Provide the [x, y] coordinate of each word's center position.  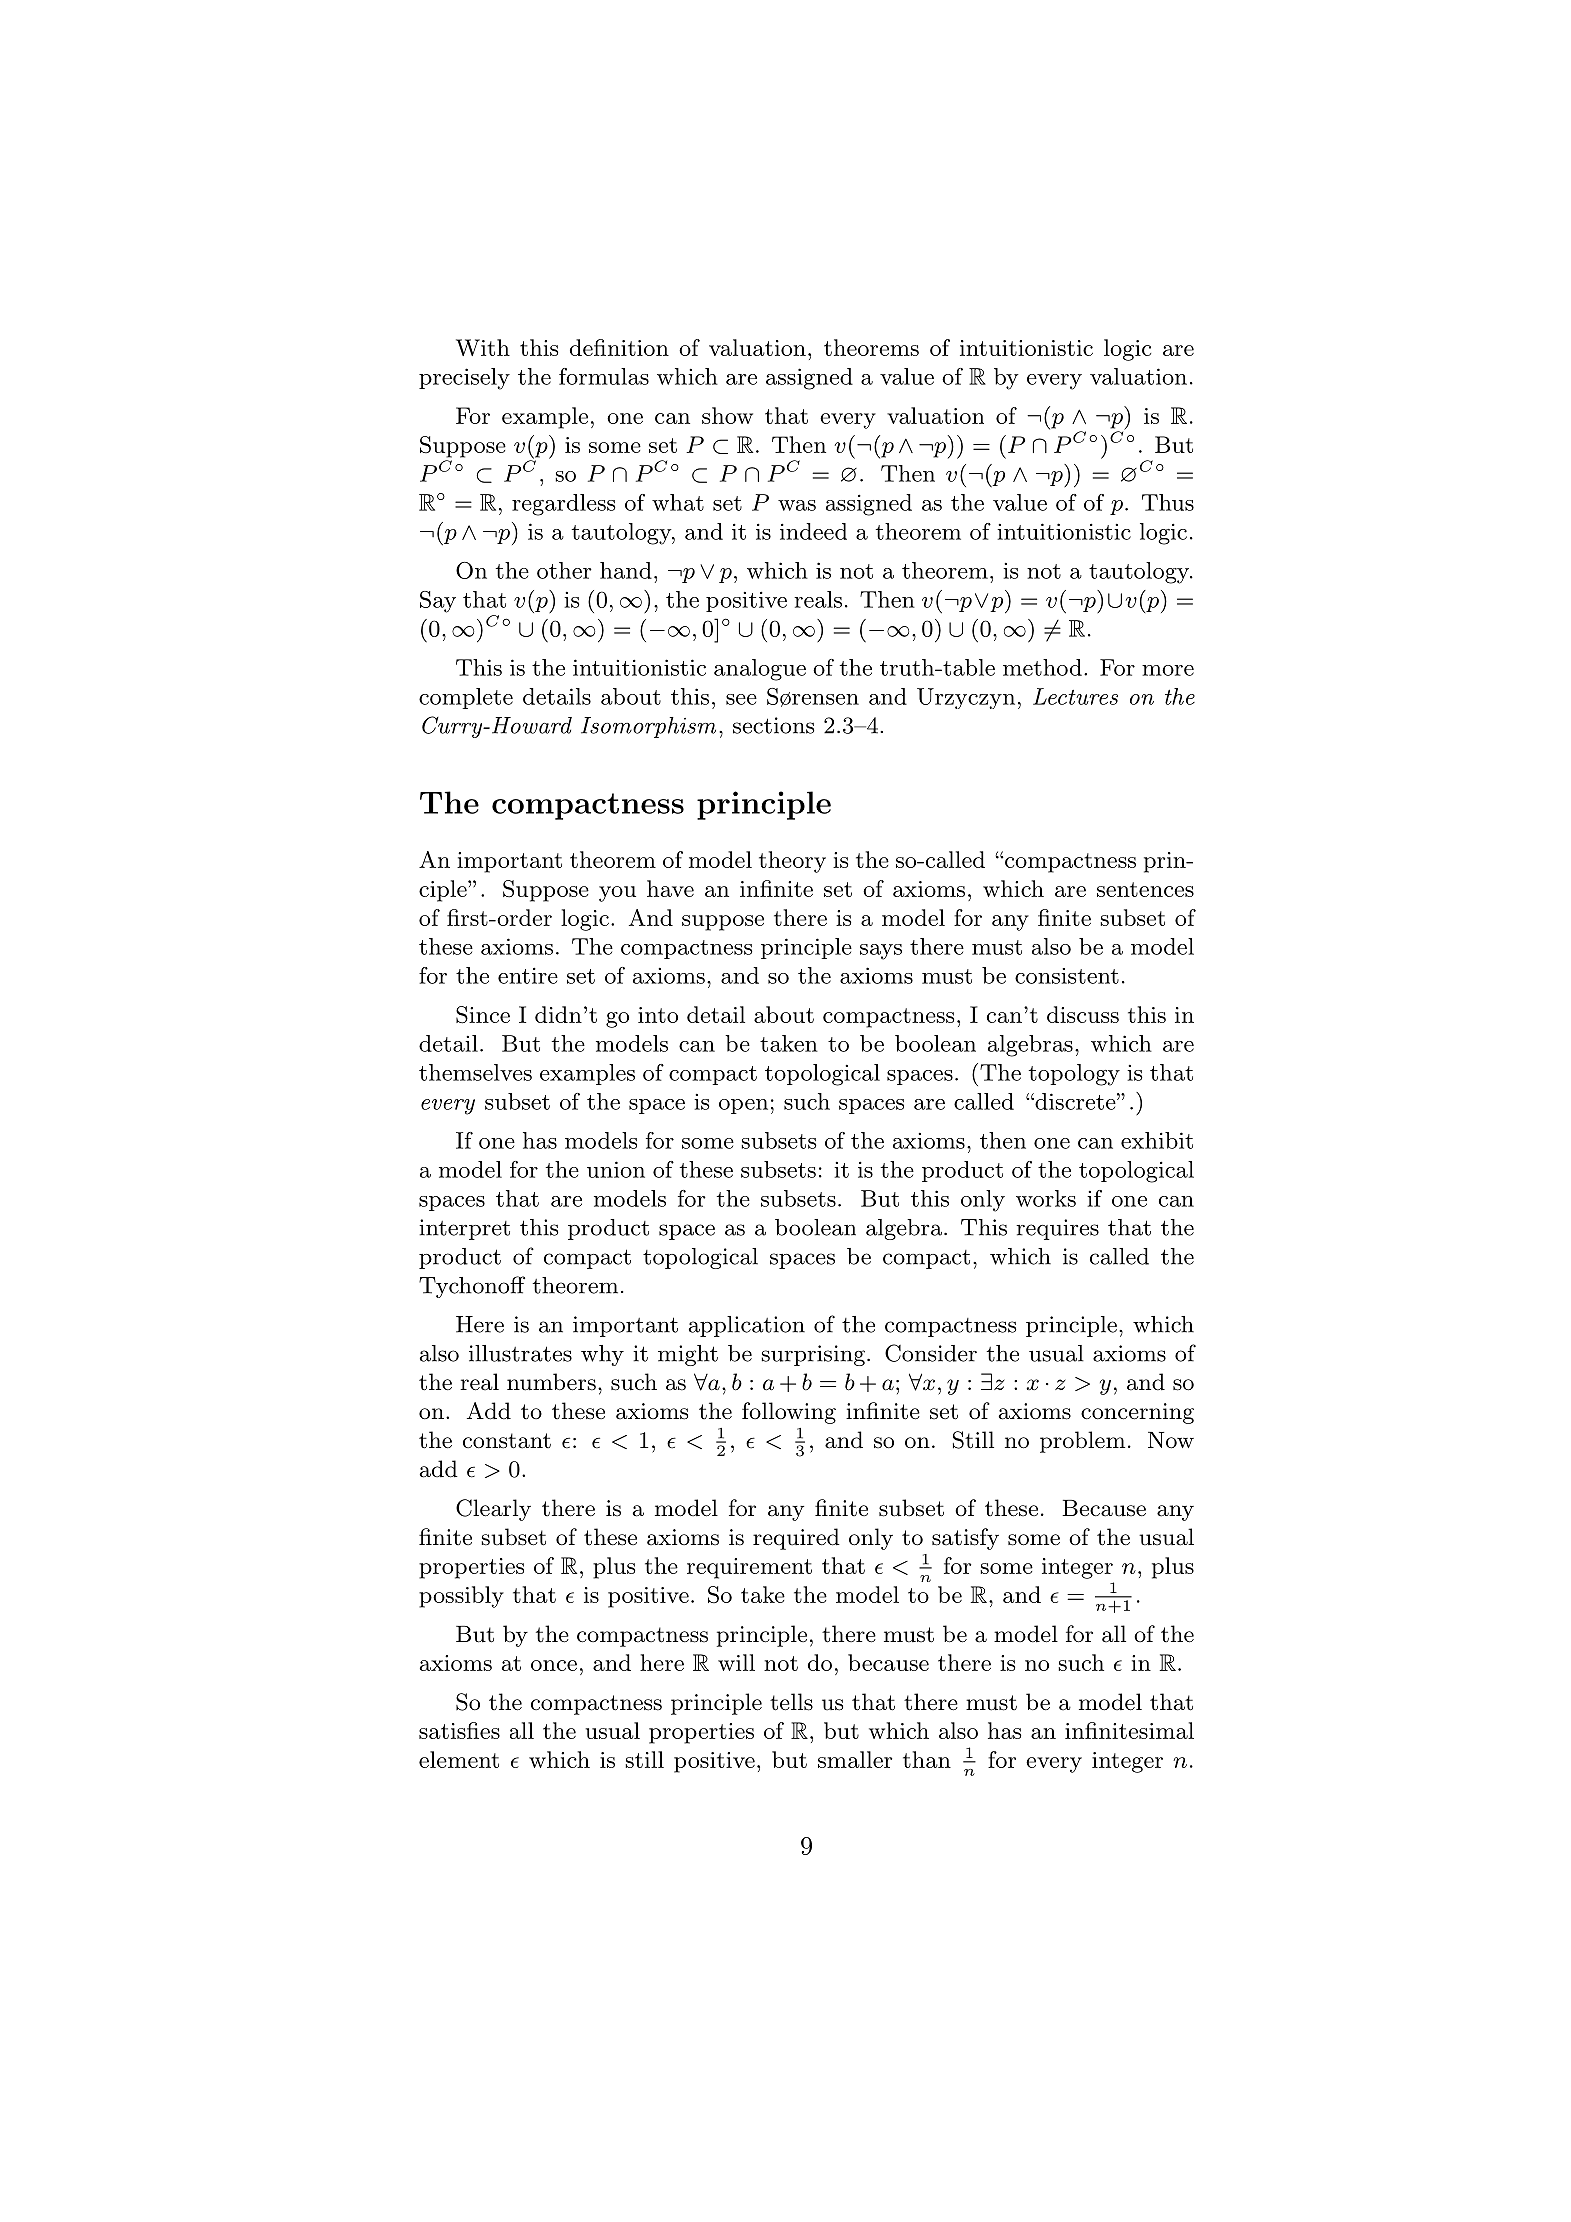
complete [466, 698]
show [727, 415]
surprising [813, 1355]
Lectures [1075, 696]
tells [791, 1702]
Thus [1168, 502]
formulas [604, 376]
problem [1082, 1442]
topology [1074, 1075]
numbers [551, 1382]
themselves [475, 1072]
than [927, 1759]
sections [773, 725]
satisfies [459, 1730]
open [743, 1106]
